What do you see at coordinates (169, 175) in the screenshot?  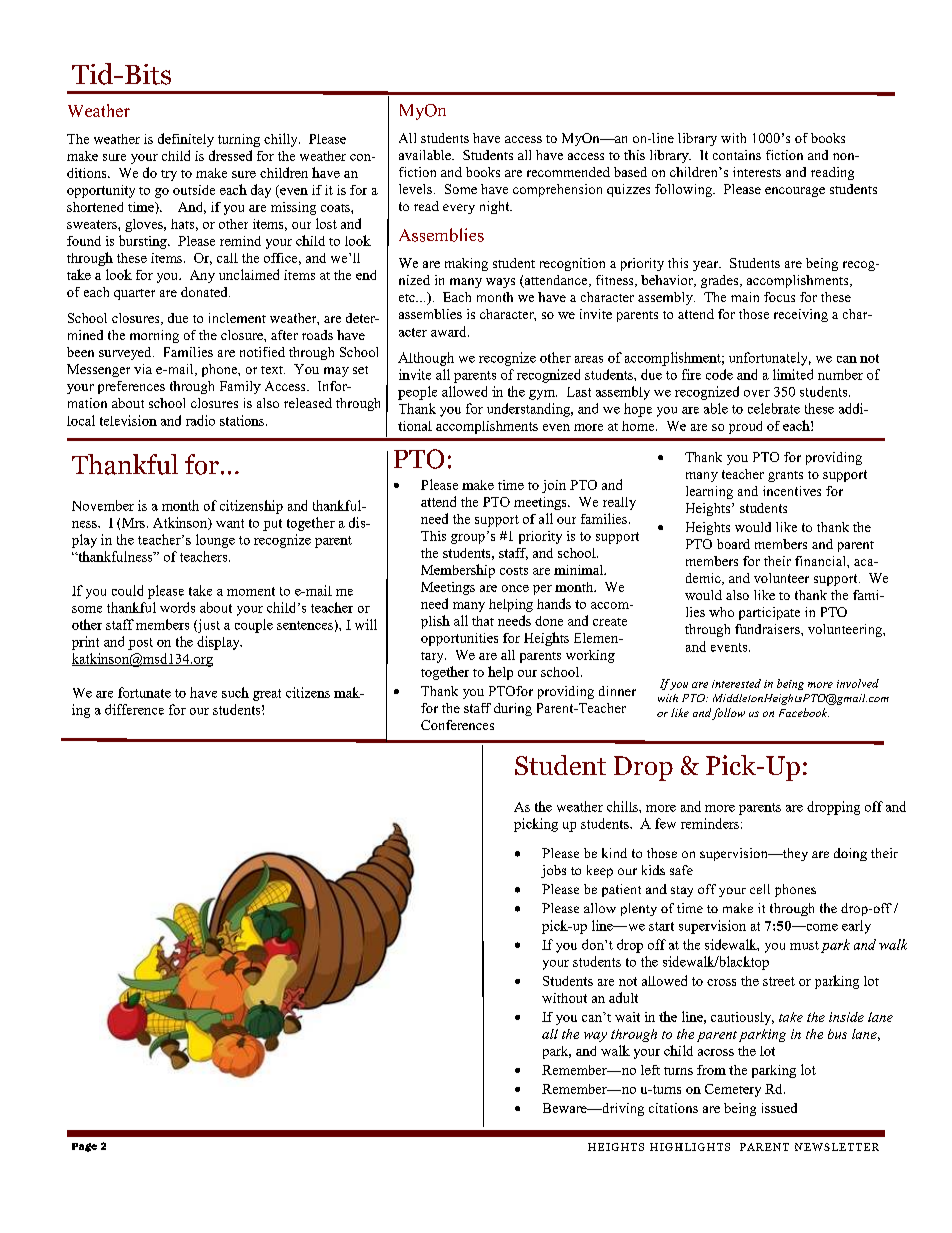 I see `try` at bounding box center [169, 175].
